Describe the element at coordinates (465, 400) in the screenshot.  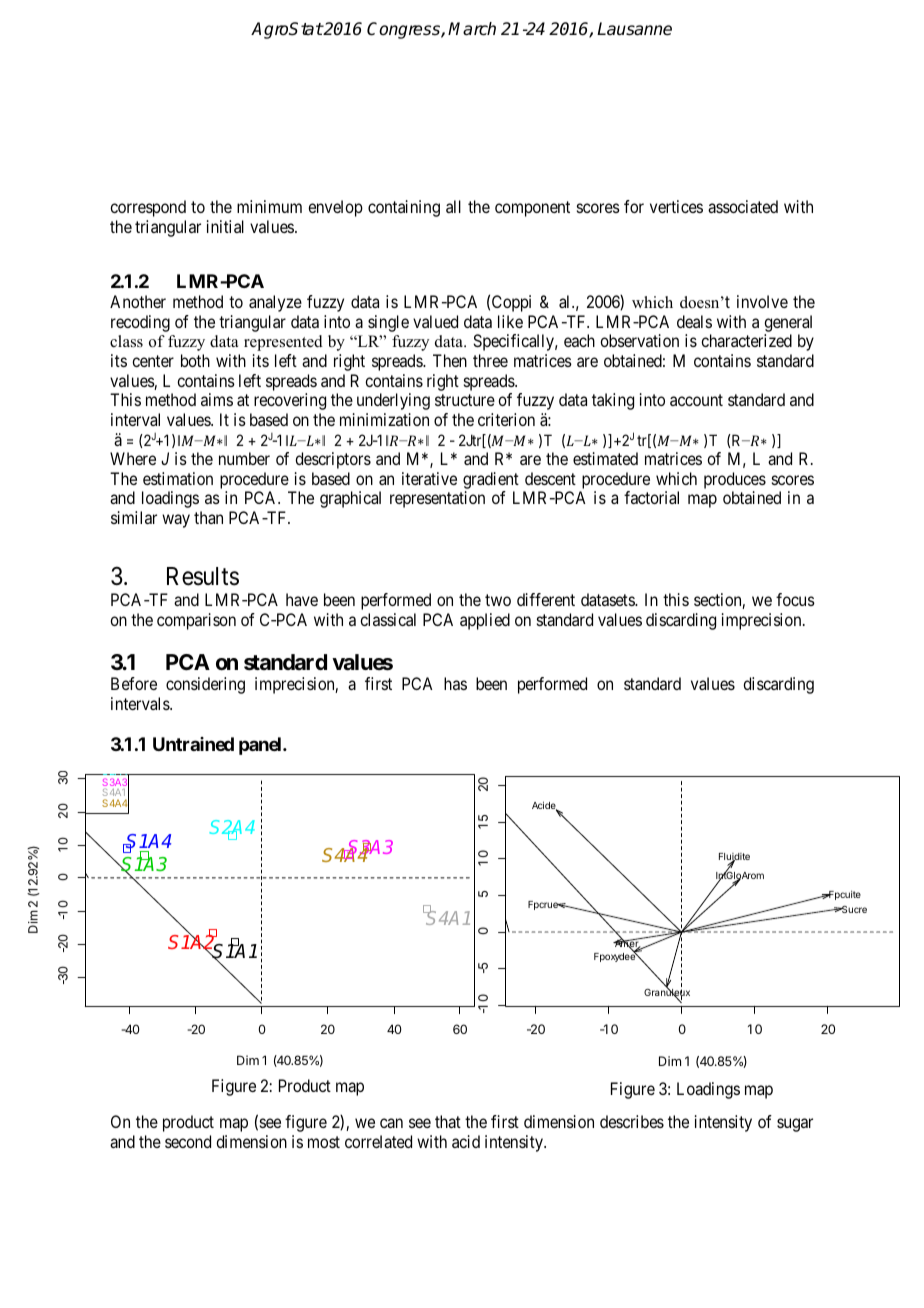
I see `structure` at that location.
